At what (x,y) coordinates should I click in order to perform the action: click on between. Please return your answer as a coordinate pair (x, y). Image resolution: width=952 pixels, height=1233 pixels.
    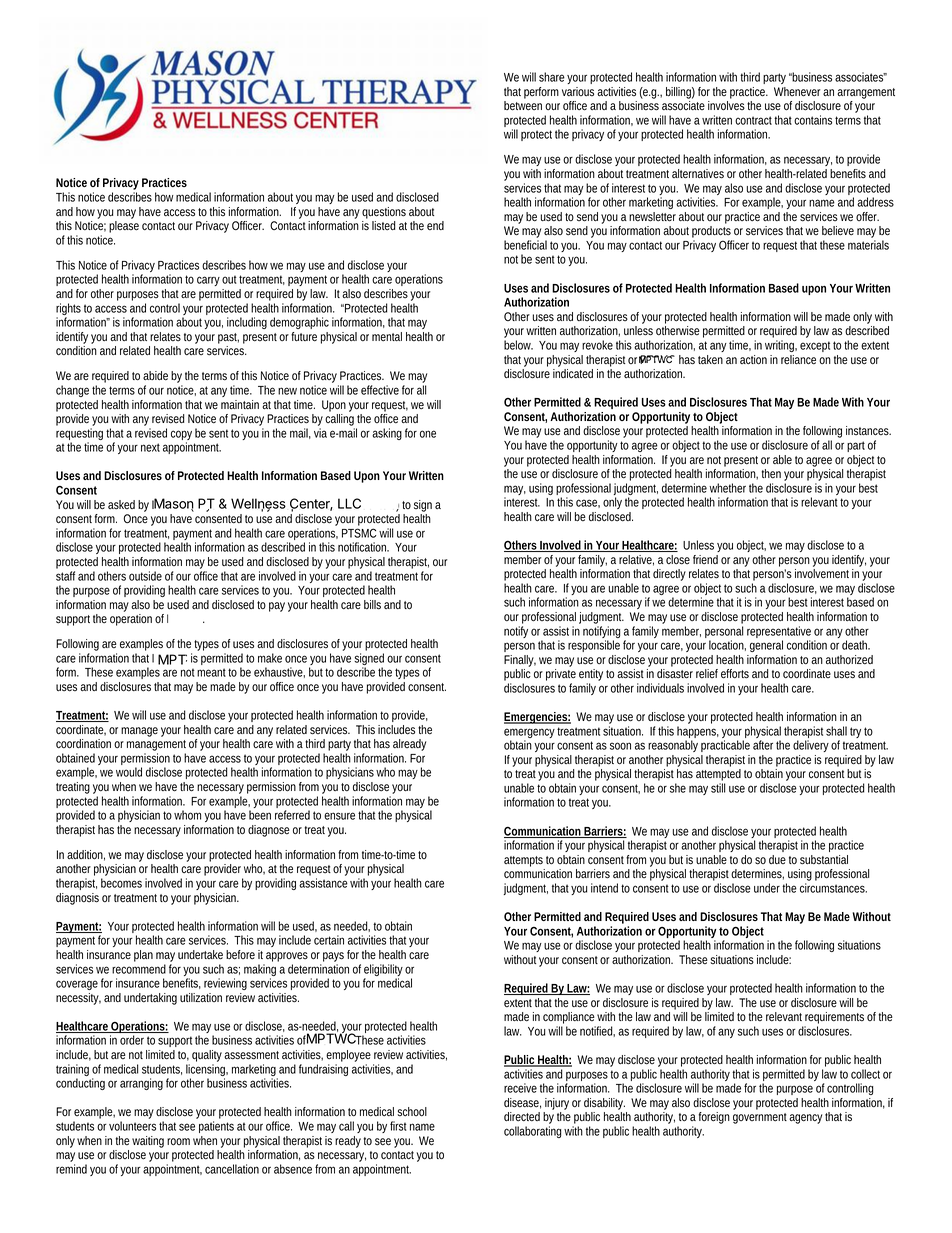
    Looking at the image, I should click on (523, 106).
